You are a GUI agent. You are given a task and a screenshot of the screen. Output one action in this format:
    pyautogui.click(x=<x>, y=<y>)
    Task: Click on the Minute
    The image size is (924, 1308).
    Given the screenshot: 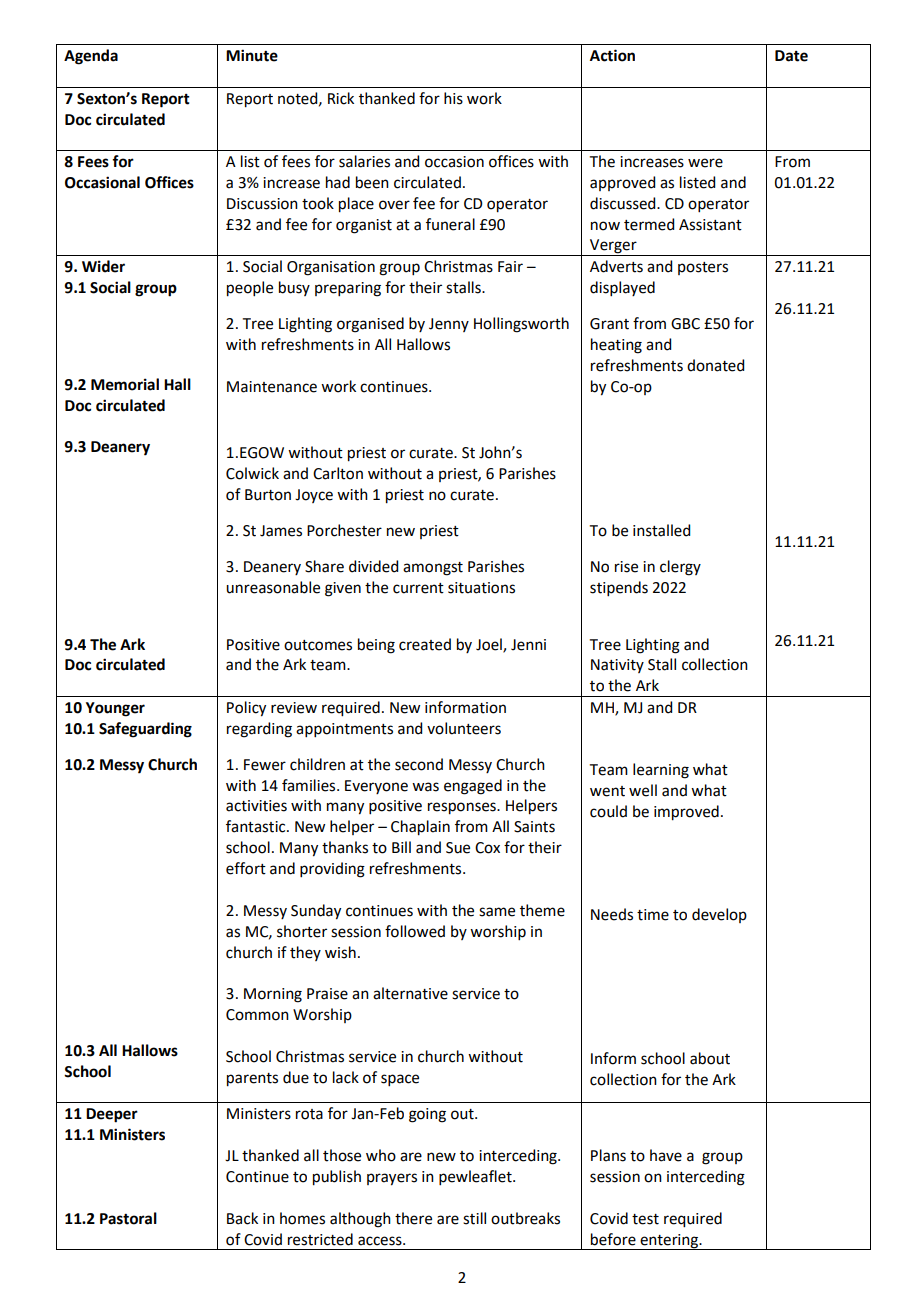 What is the action you would take?
    pyautogui.click(x=252, y=55)
